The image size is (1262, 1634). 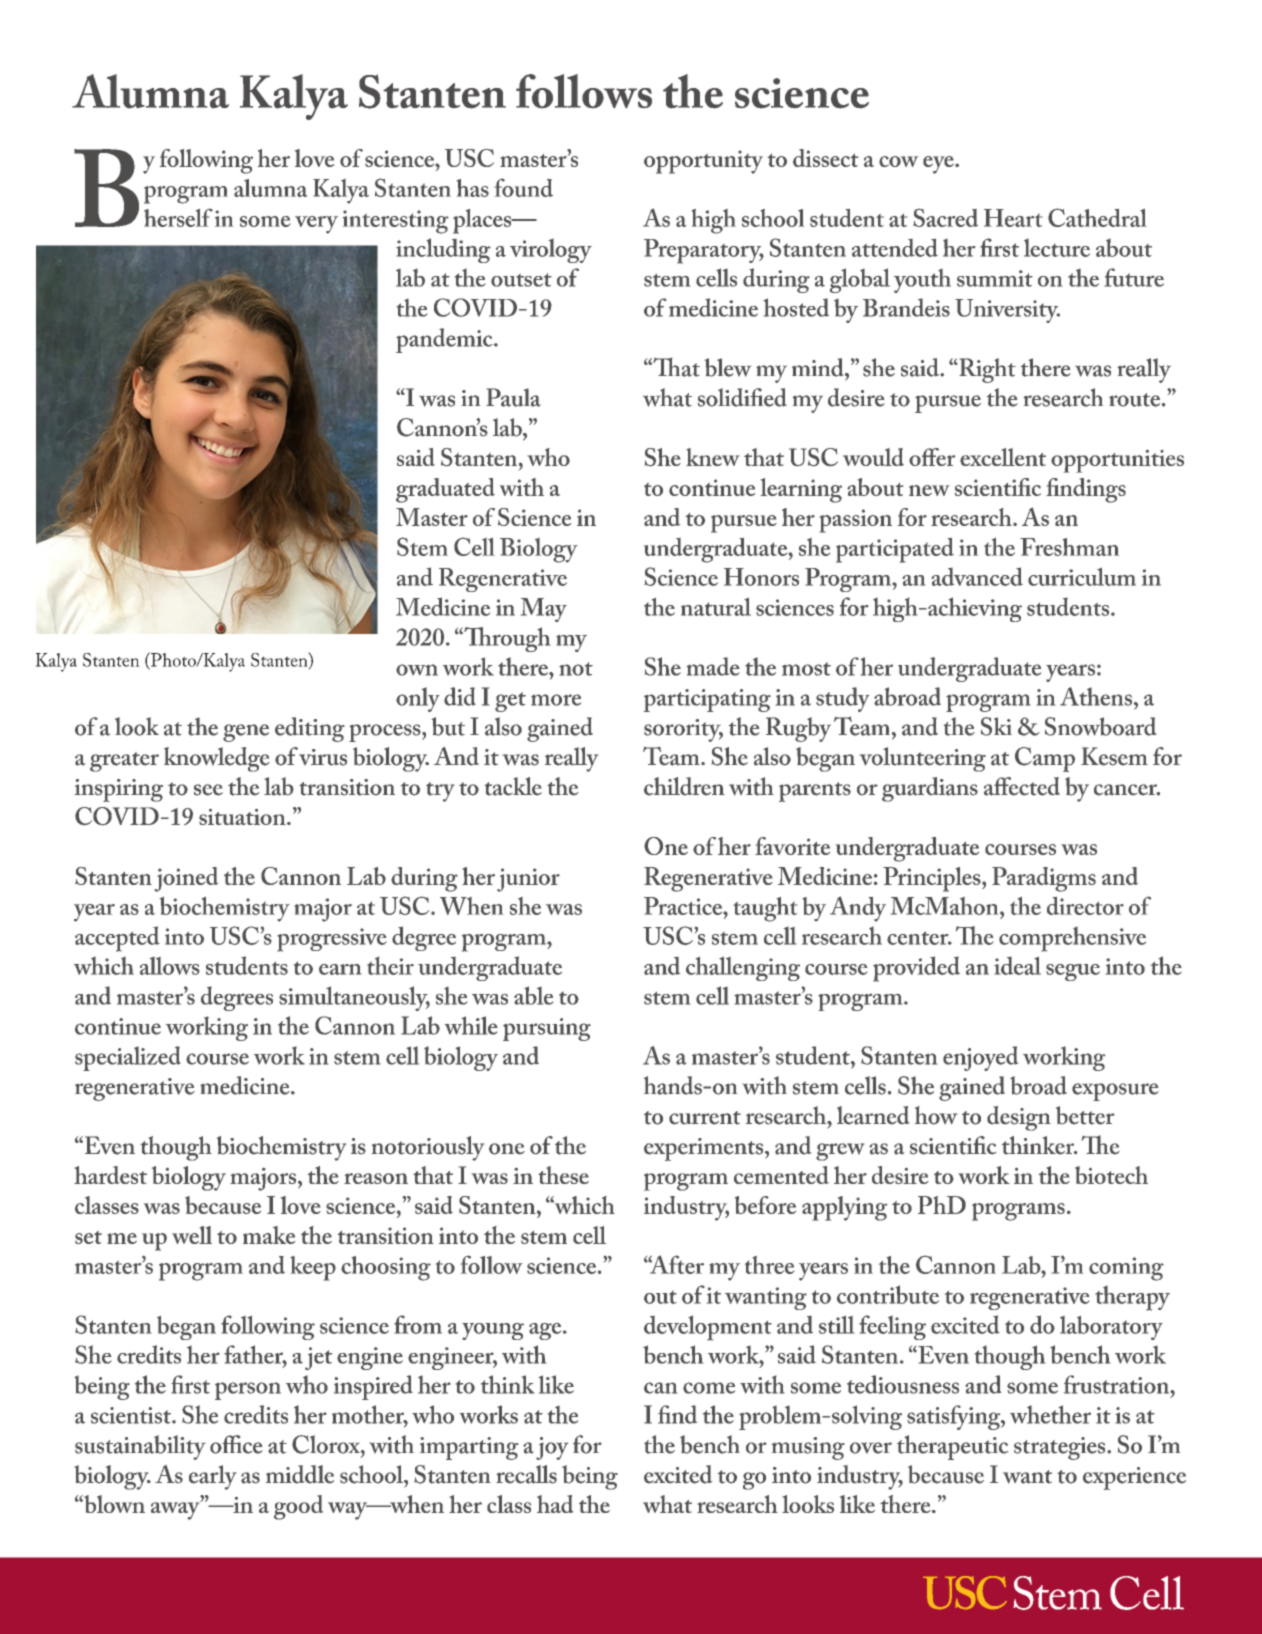 What do you see at coordinates (1013, 218) in the screenshot?
I see `Heart` at bounding box center [1013, 218].
